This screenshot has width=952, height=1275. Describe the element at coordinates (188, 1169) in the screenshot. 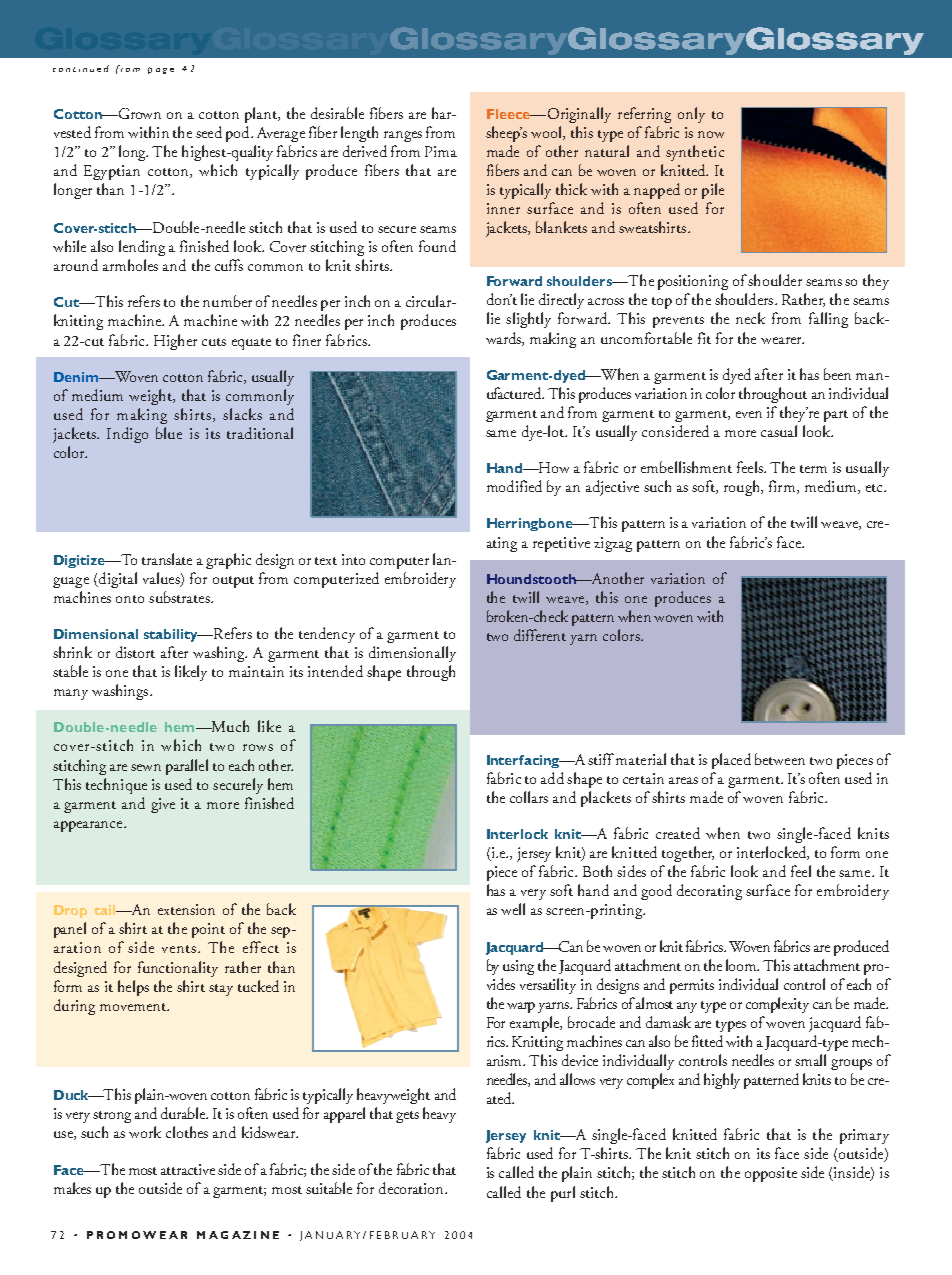

I see `attractive` at that location.
